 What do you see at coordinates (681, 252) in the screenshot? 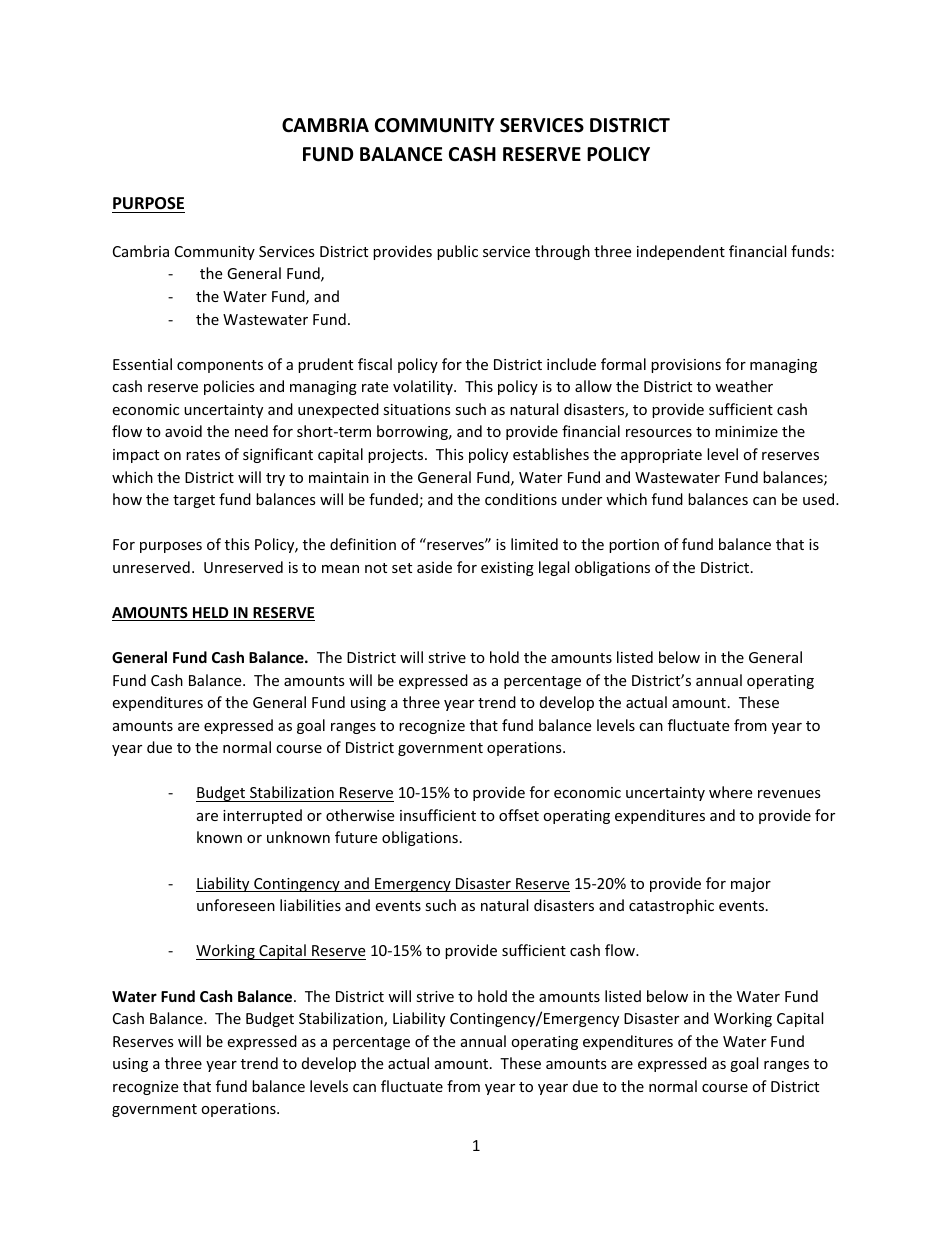
I see `independent` at bounding box center [681, 252].
